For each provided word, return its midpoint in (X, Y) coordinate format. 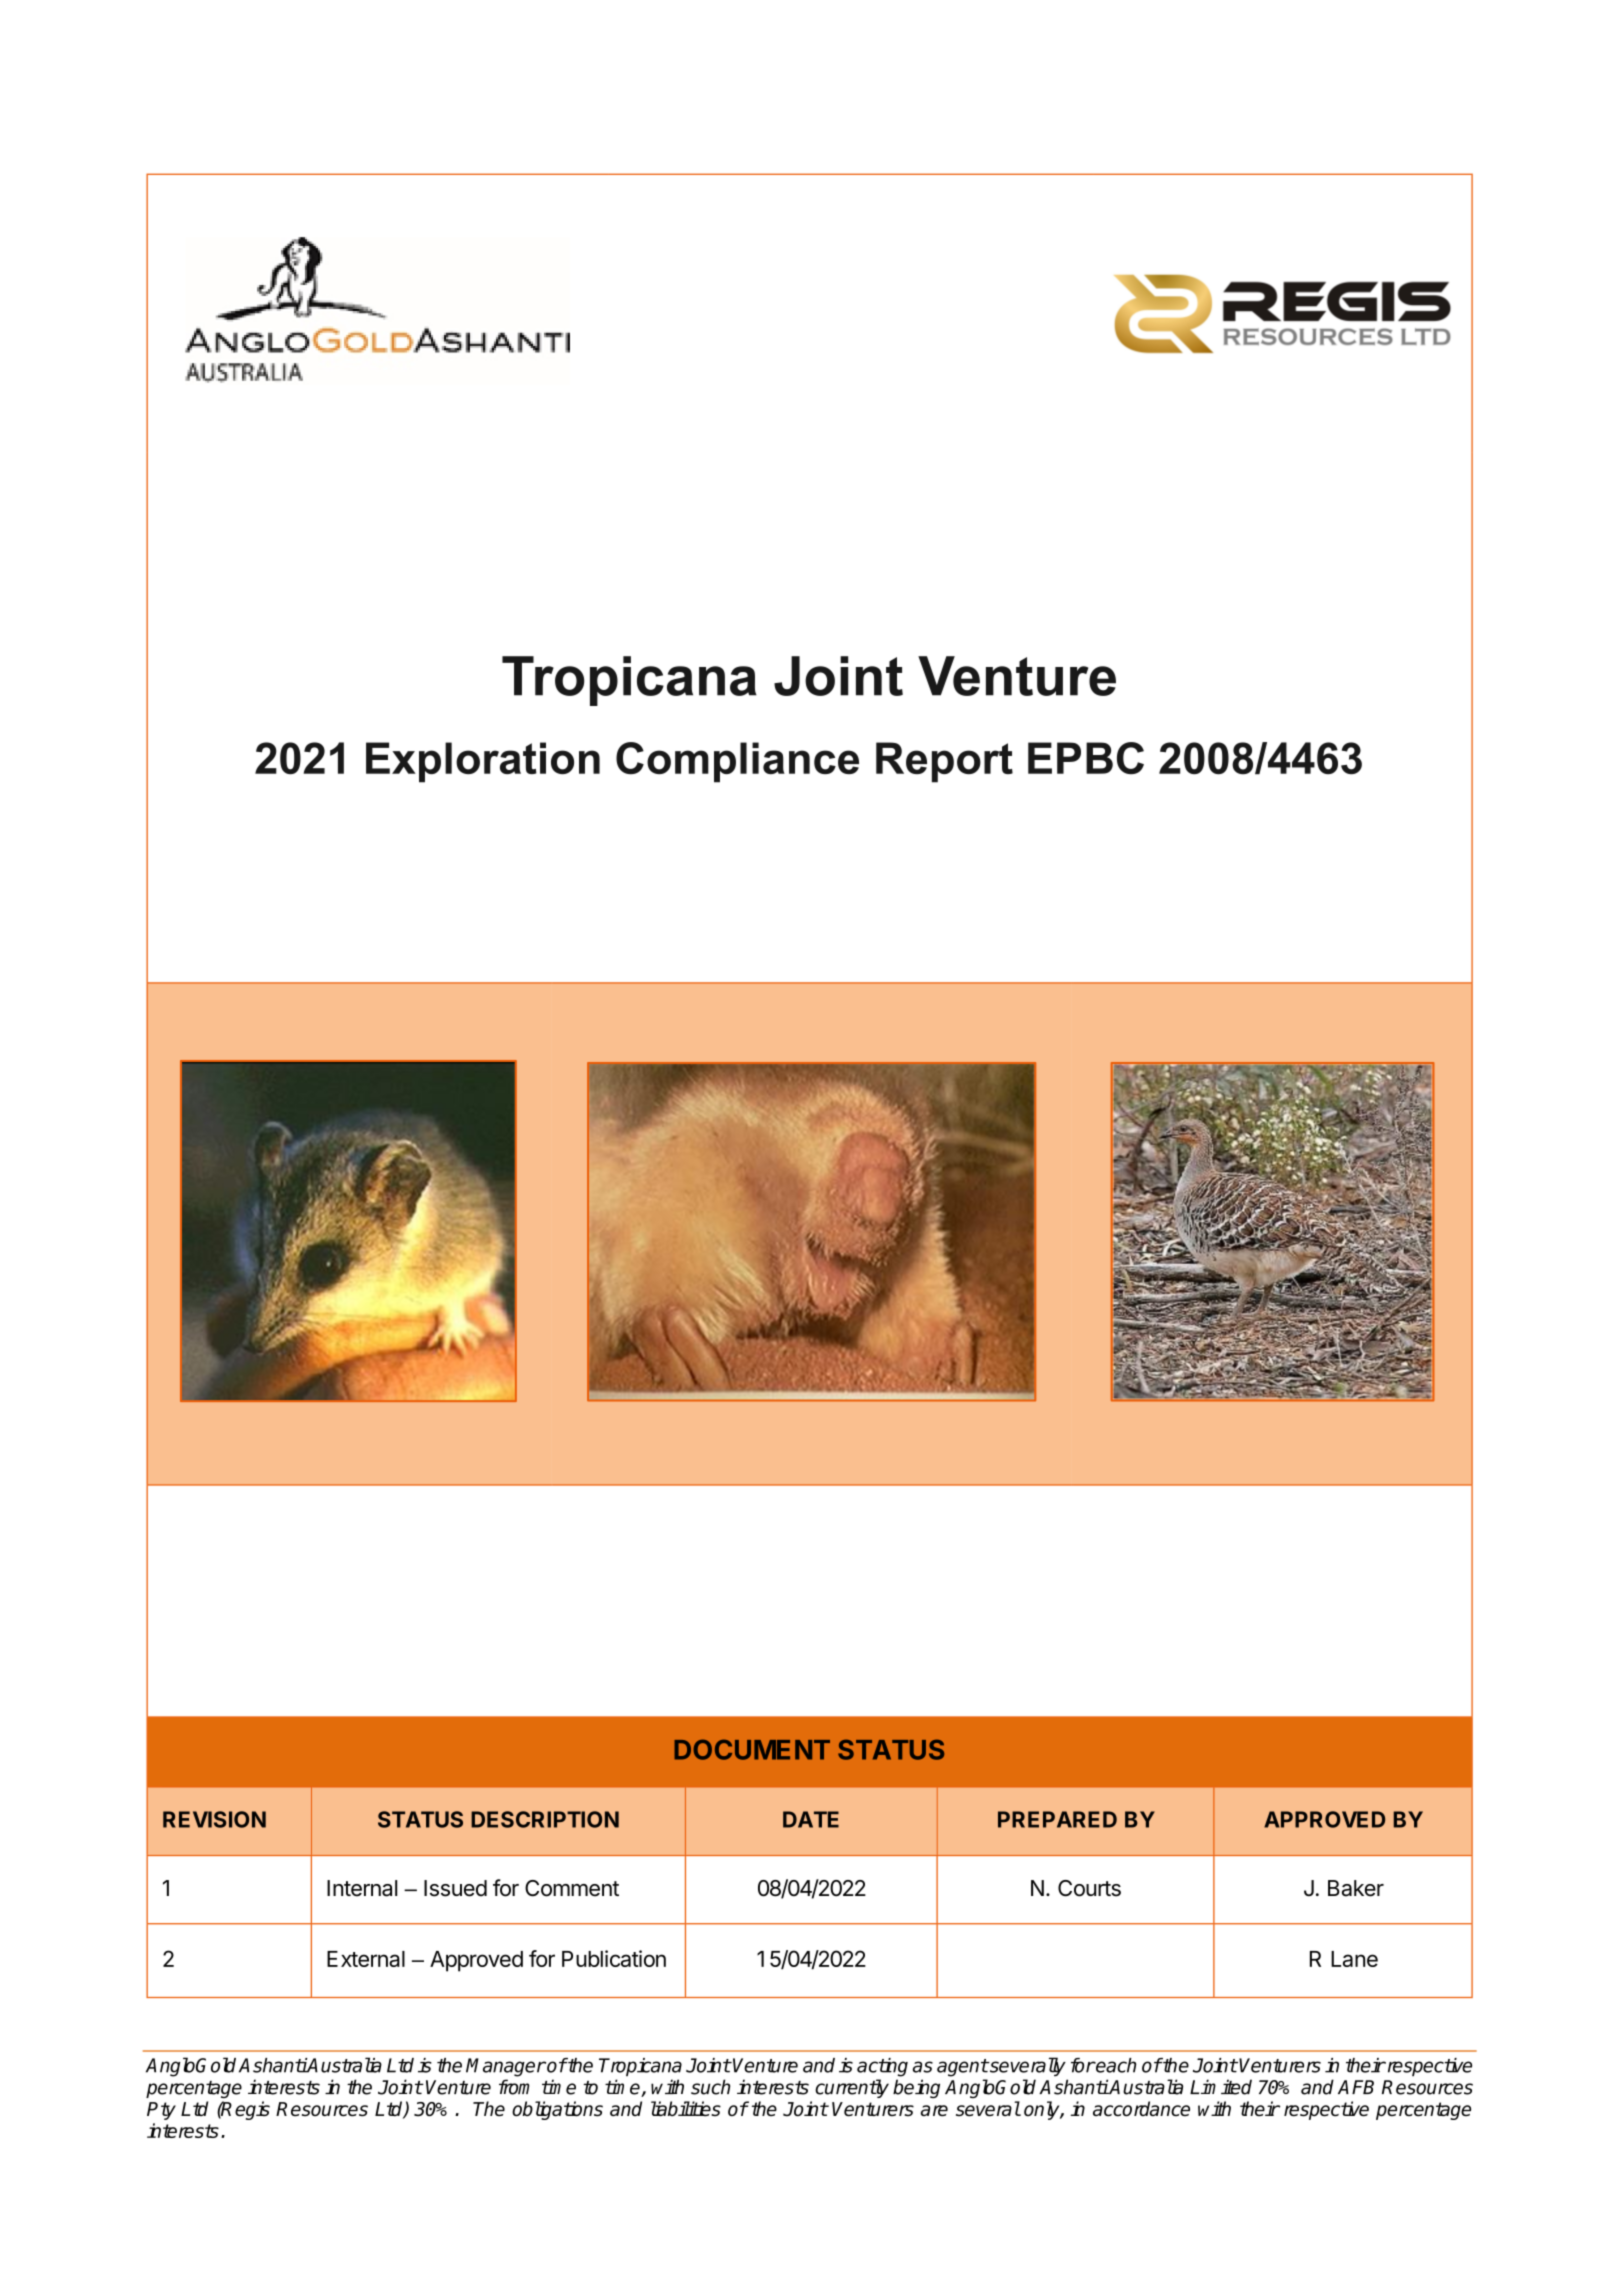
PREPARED (1057, 1819)
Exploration (483, 762)
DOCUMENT (752, 1749)
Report (944, 762)
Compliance (737, 762)
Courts (1089, 1888)
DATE (811, 1819)
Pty (161, 2111)
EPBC (1086, 758)
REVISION (214, 1819)
